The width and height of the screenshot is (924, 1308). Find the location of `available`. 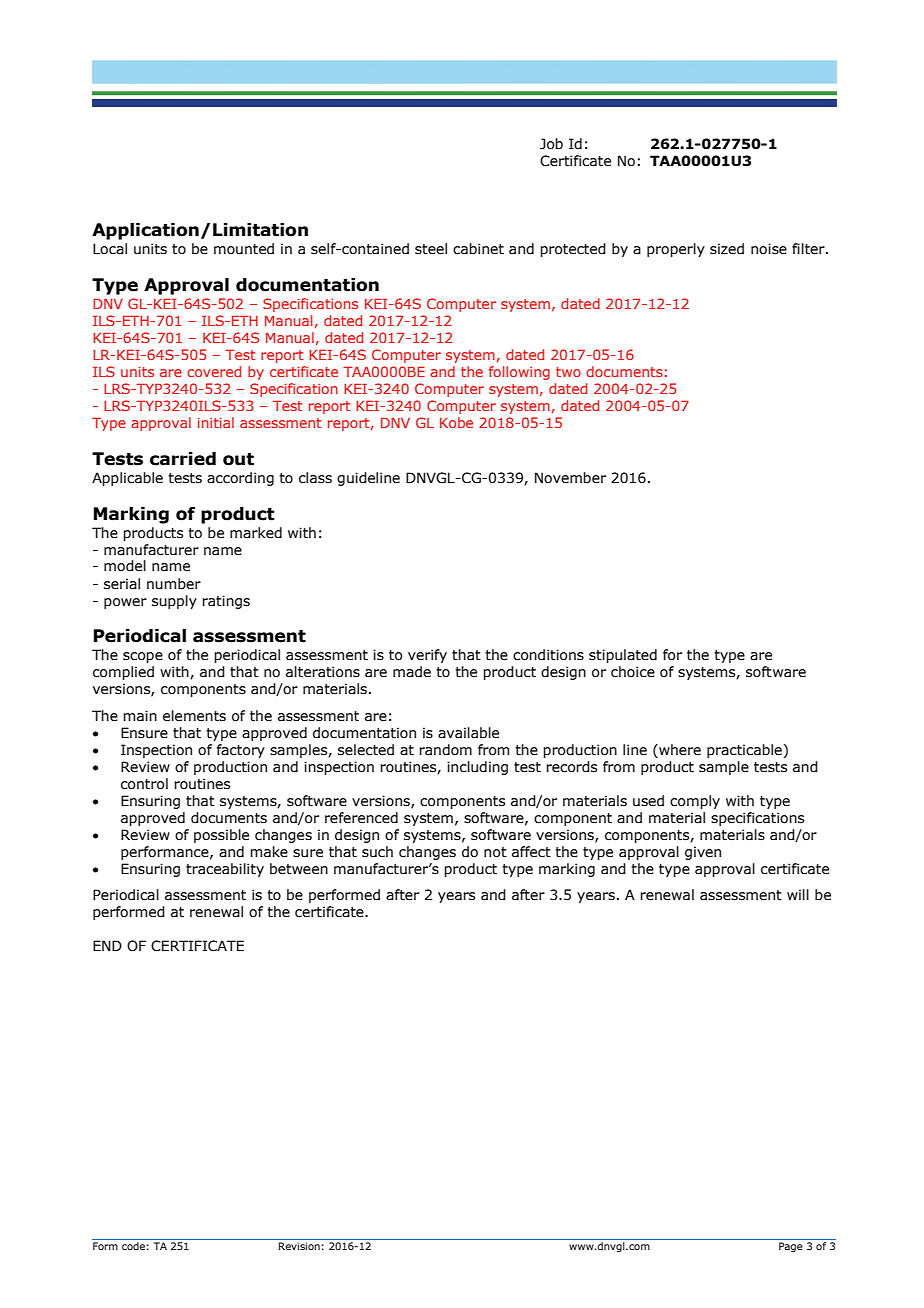

available is located at coordinates (468, 733).
